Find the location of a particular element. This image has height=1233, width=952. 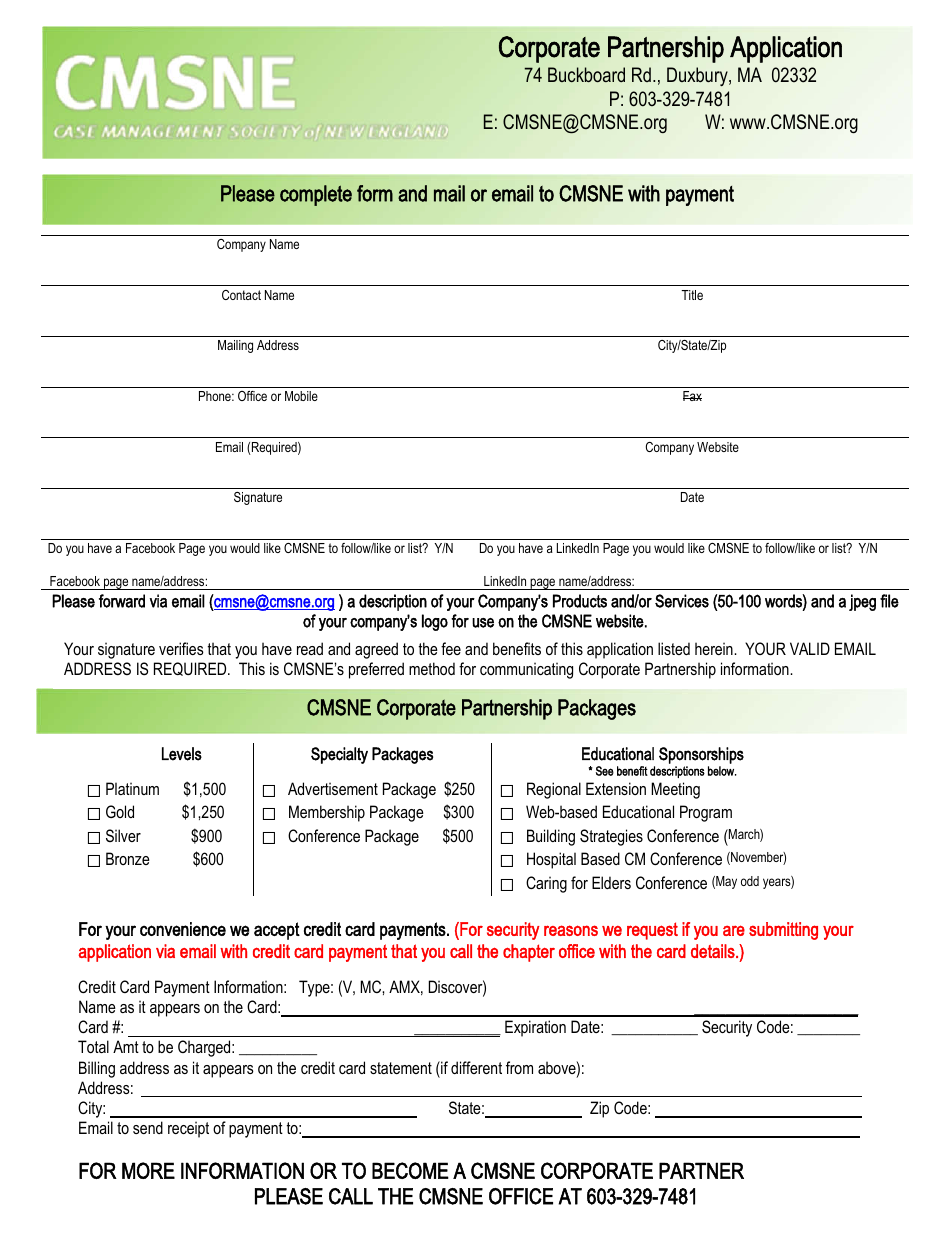

BECOME is located at coordinates (410, 1170).
